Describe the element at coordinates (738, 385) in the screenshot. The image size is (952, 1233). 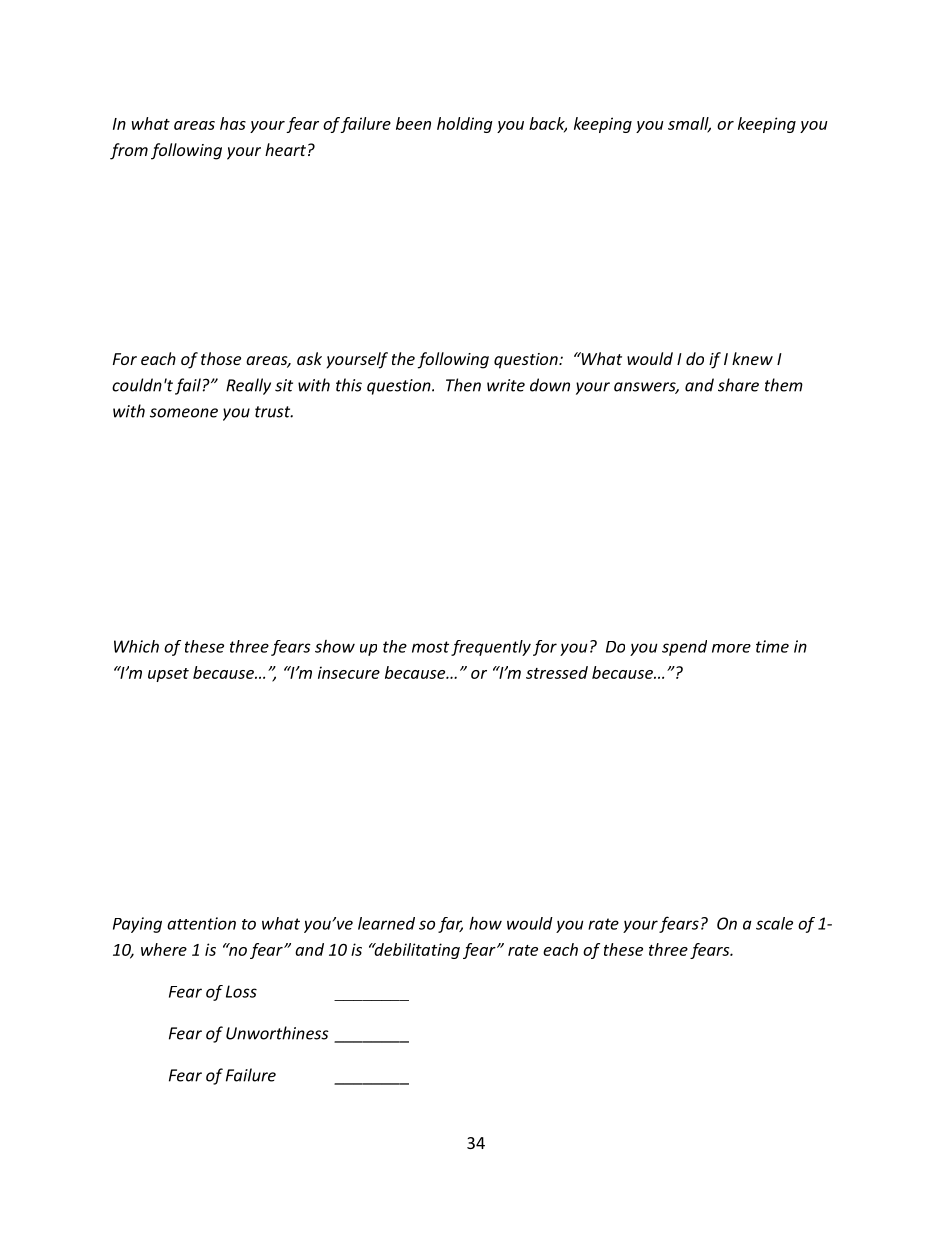
I see `share` at that location.
